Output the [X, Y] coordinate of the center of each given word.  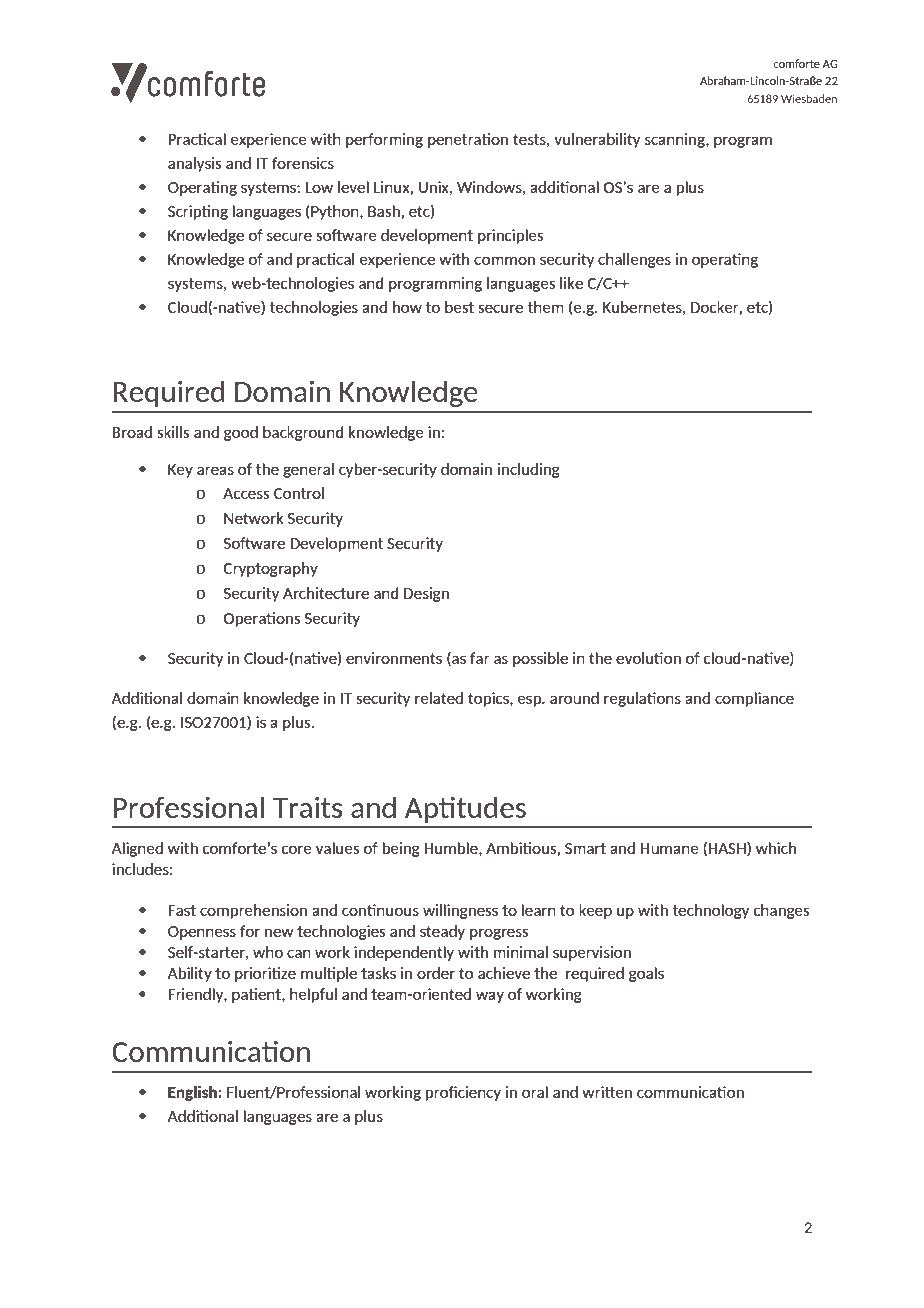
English [193, 1093]
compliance [754, 699]
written [607, 1092]
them [546, 307]
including [529, 470]
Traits [307, 807]
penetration [468, 140]
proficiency [463, 1093]
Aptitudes [465, 809]
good [241, 433]
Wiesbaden [809, 98]
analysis [195, 164]
